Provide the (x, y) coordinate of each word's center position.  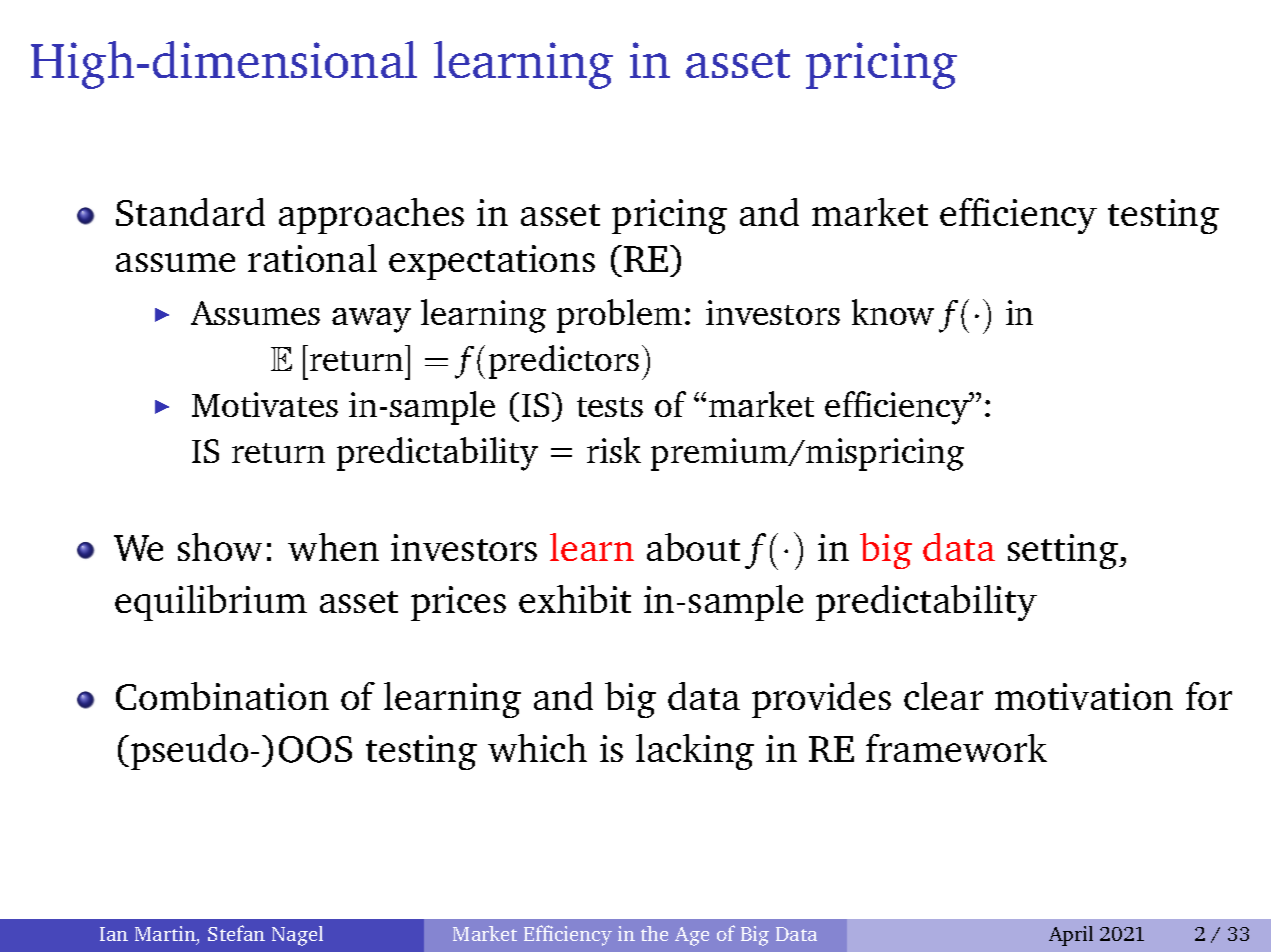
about (693, 547)
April (1071, 936)
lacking (695, 752)
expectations (492, 262)
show (220, 547)
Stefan (236, 933)
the (654, 933)
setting (1064, 551)
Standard (190, 212)
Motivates (265, 404)
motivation (1084, 696)
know (893, 312)
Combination (222, 696)
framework (956, 748)
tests (610, 407)
